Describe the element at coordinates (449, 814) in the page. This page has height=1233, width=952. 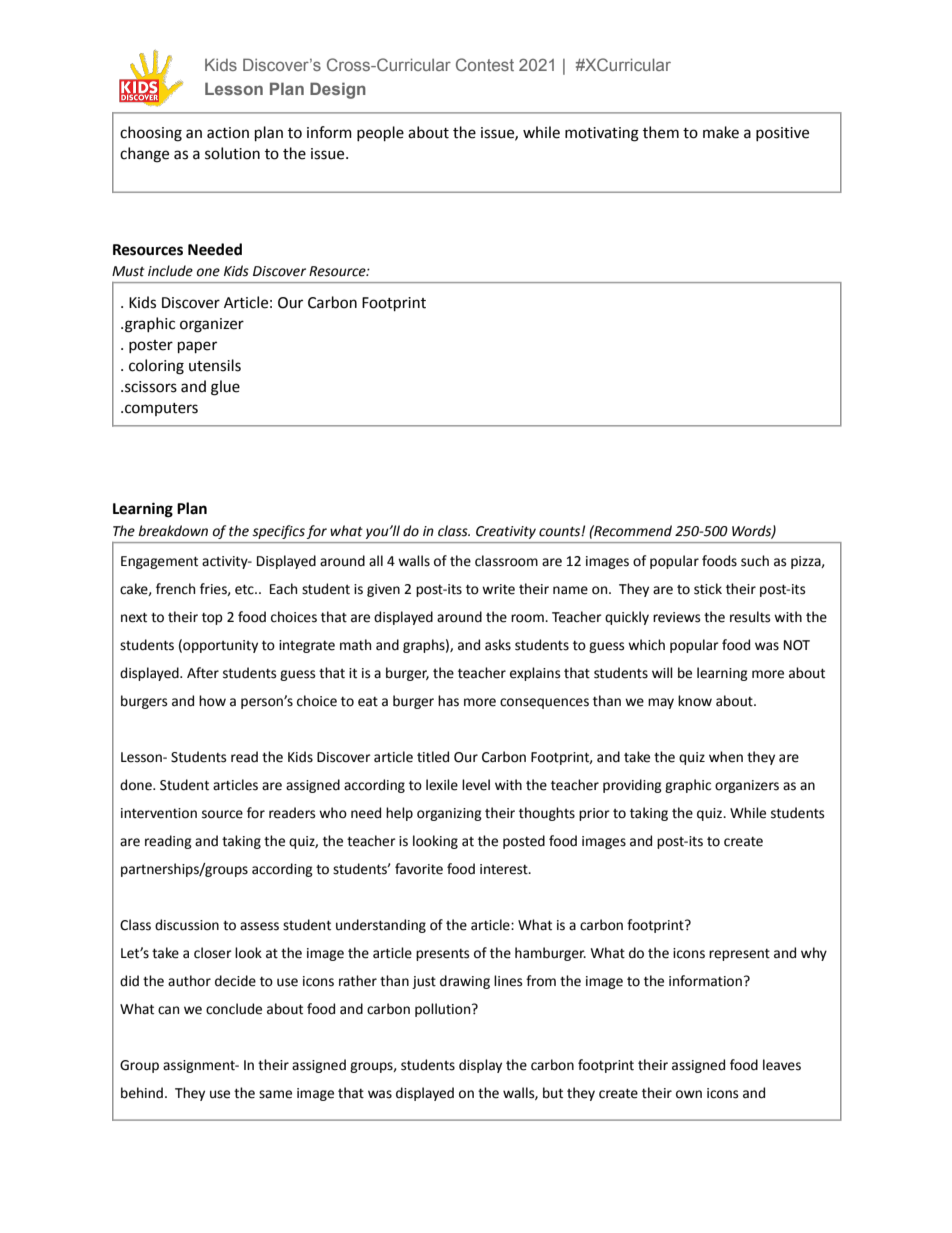
I see `organizing` at that location.
